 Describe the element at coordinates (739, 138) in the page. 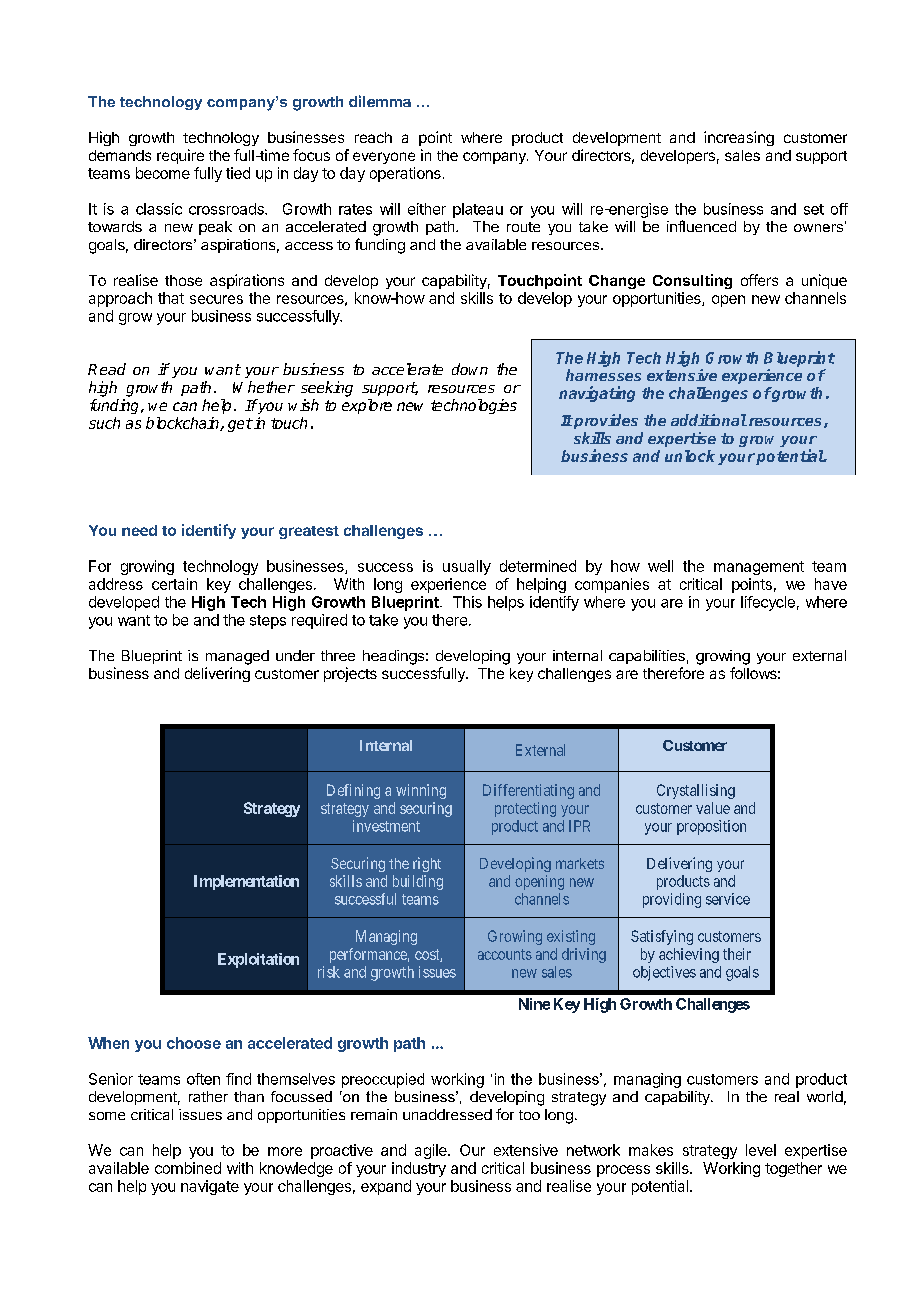

I see `increasing` at that location.
